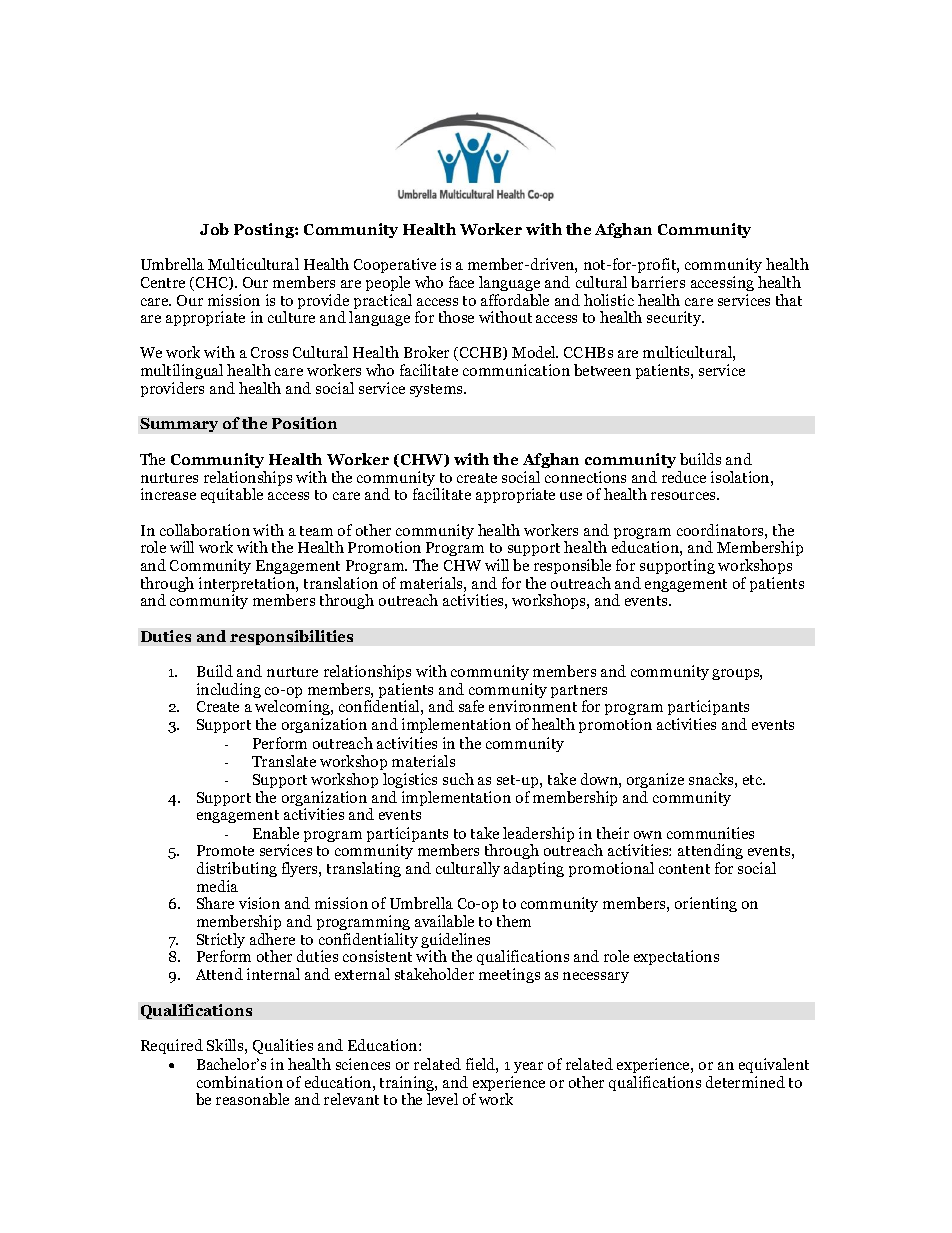 This image has height=1233, width=952. Describe the element at coordinates (706, 904) in the image. I see `orienting` at that location.
